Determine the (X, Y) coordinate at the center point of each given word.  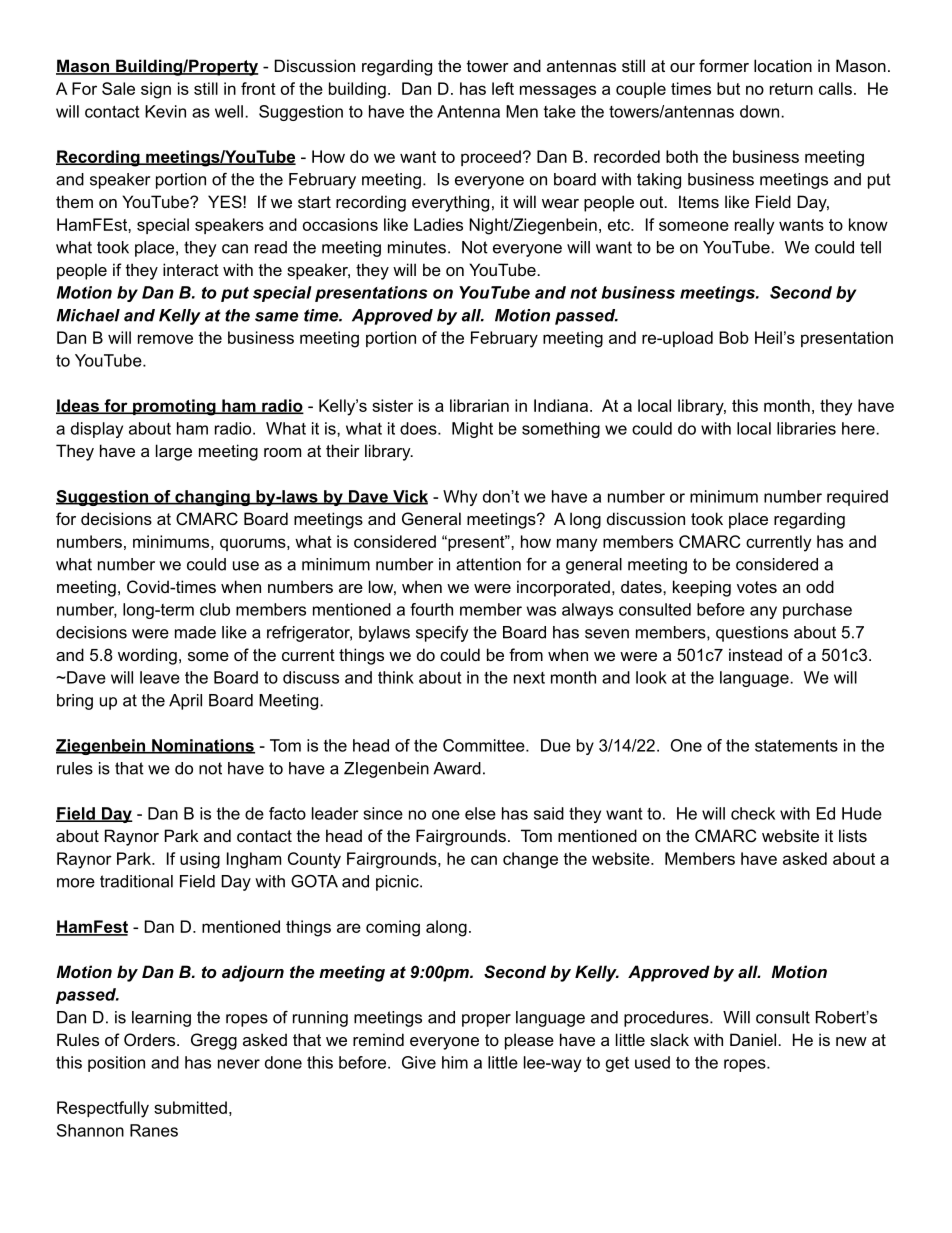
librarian (479, 405)
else (480, 813)
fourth (431, 609)
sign (156, 90)
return (791, 89)
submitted (190, 1107)
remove (165, 339)
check (753, 813)
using (200, 860)
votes (757, 587)
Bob (734, 337)
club (215, 609)
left (503, 88)
